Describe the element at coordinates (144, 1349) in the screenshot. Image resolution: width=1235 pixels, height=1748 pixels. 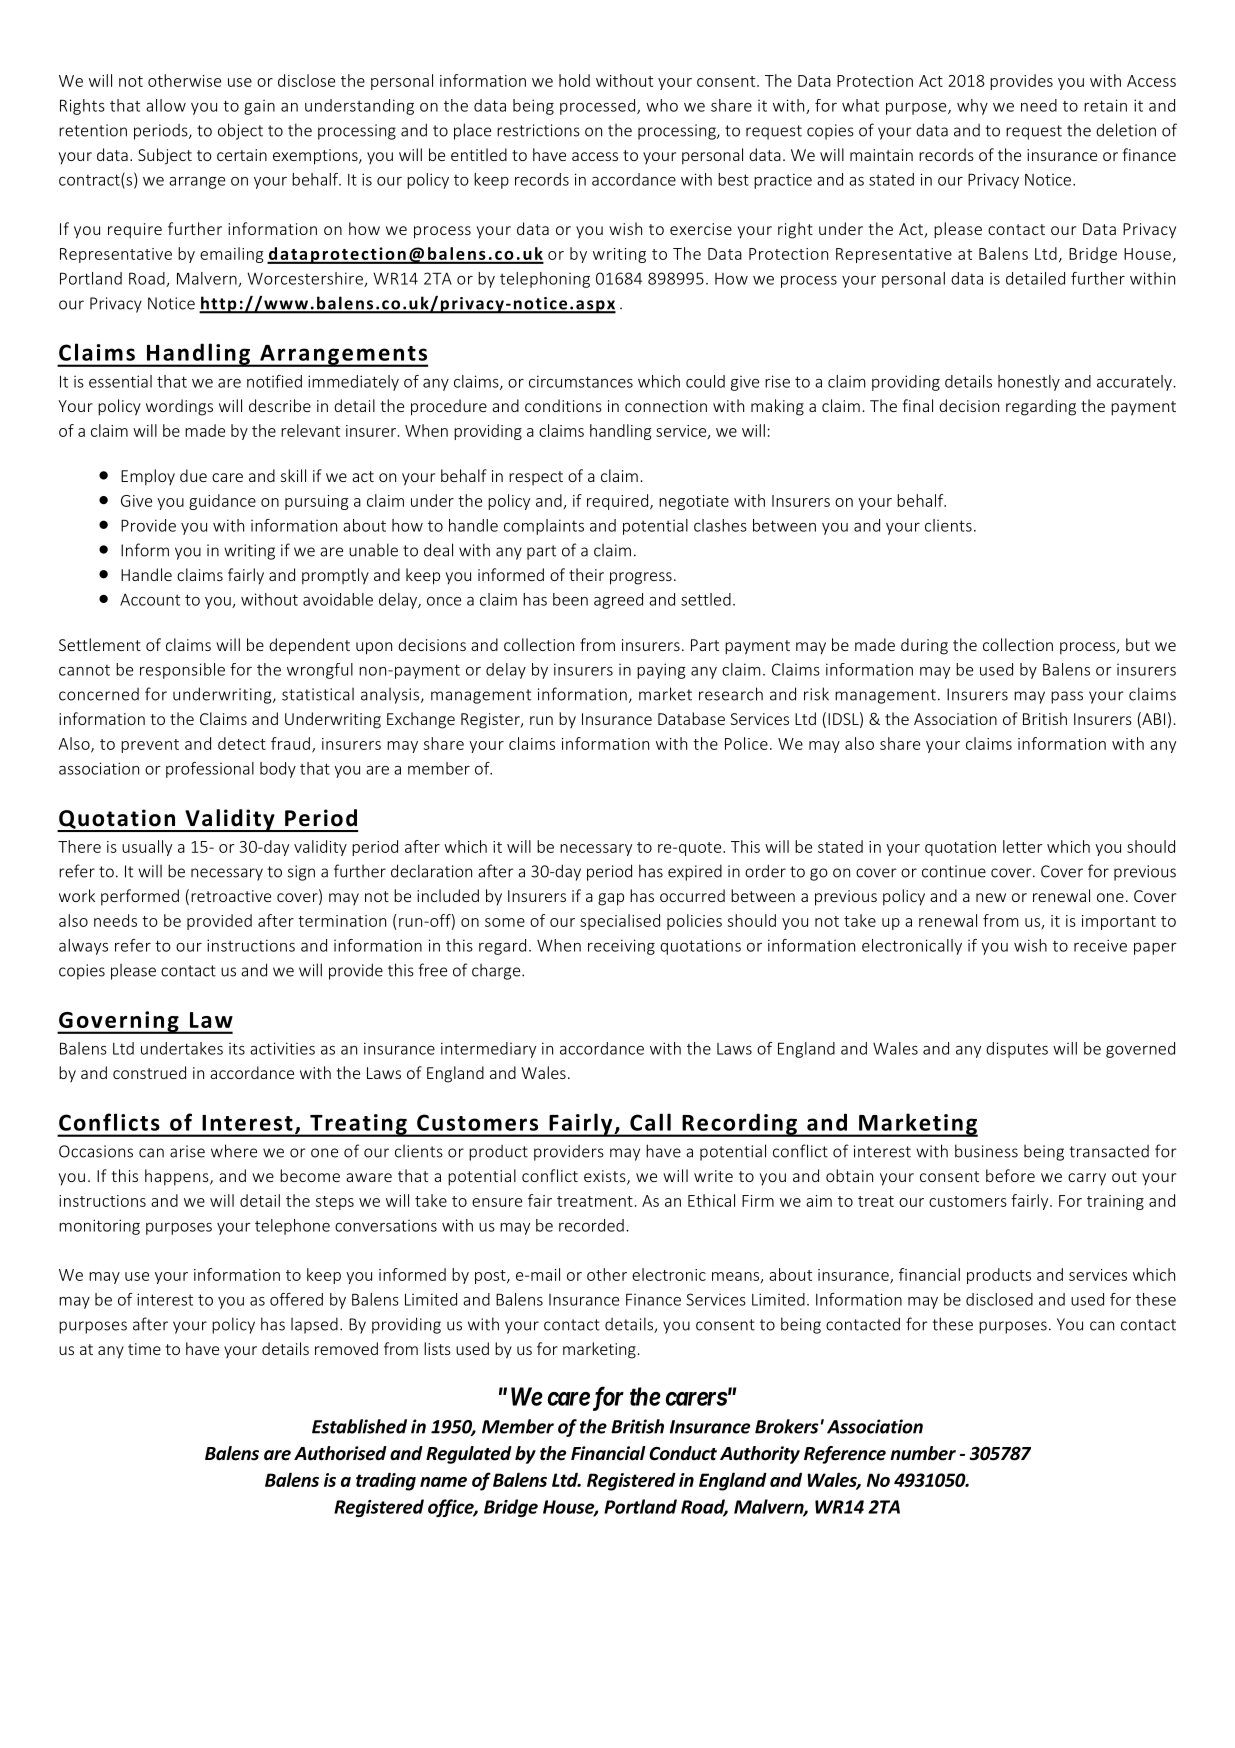
I see `time` at that location.
